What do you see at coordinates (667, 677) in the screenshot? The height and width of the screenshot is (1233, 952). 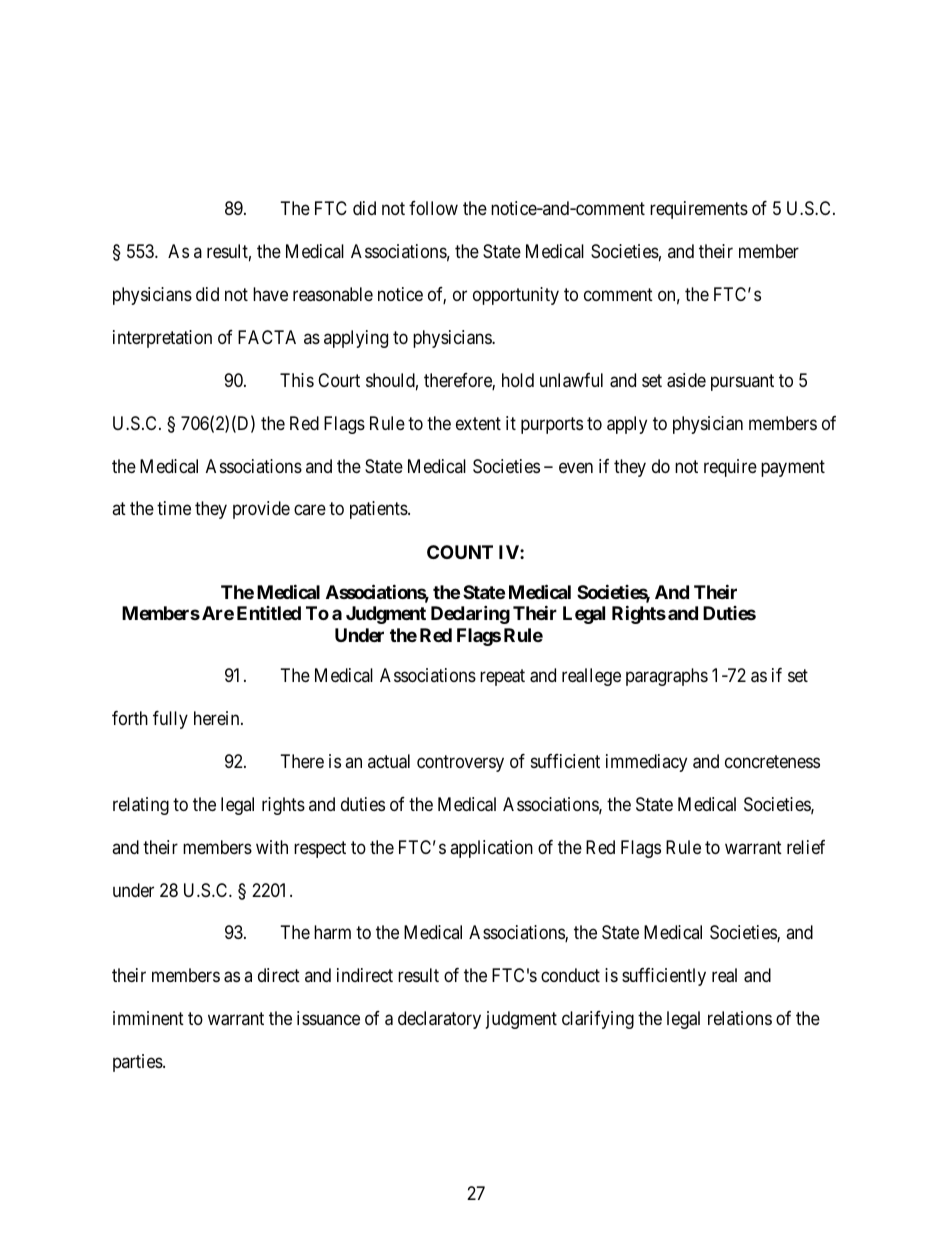 I see `paragraphs` at bounding box center [667, 677].
